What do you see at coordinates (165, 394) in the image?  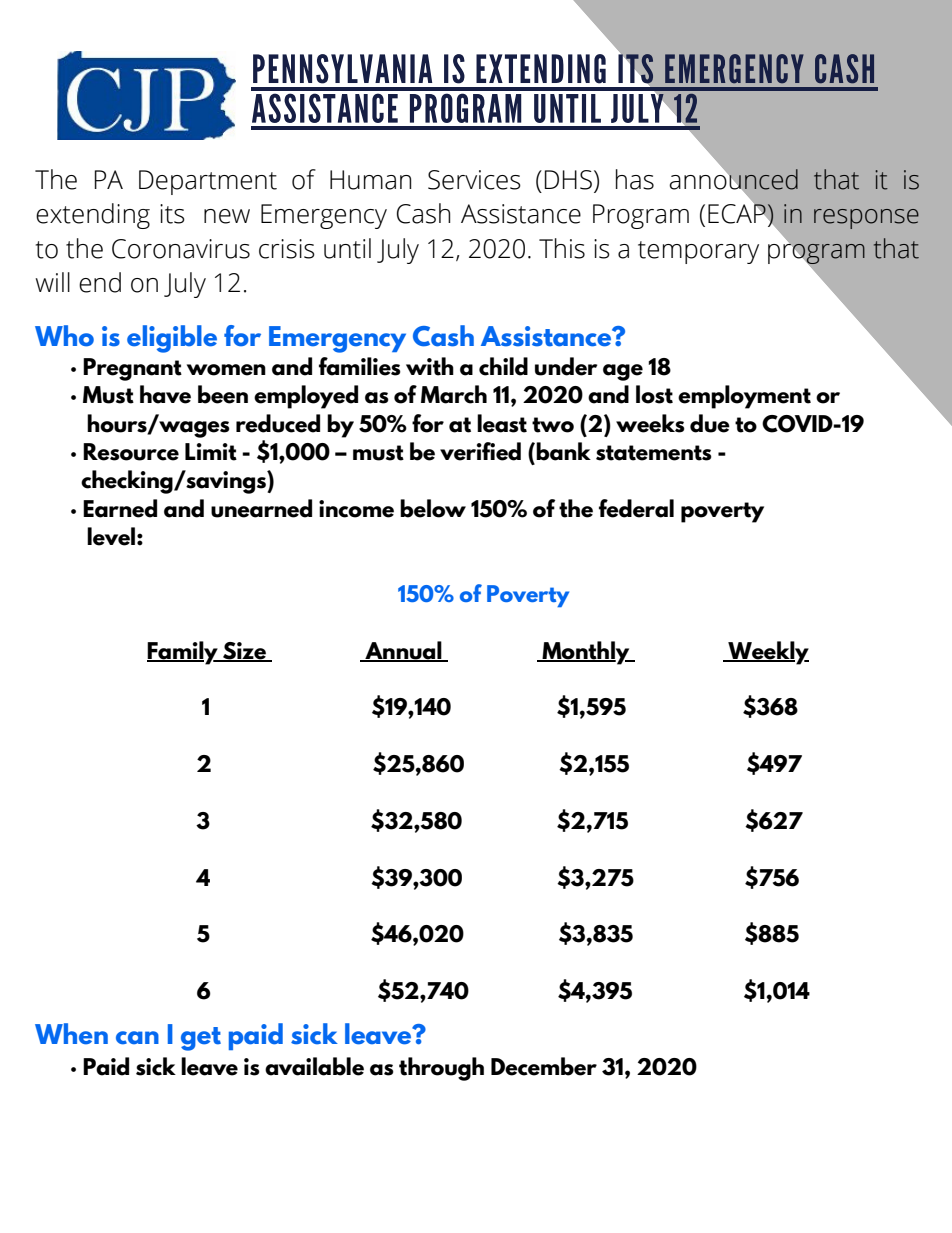 I see `have` at bounding box center [165, 394].
